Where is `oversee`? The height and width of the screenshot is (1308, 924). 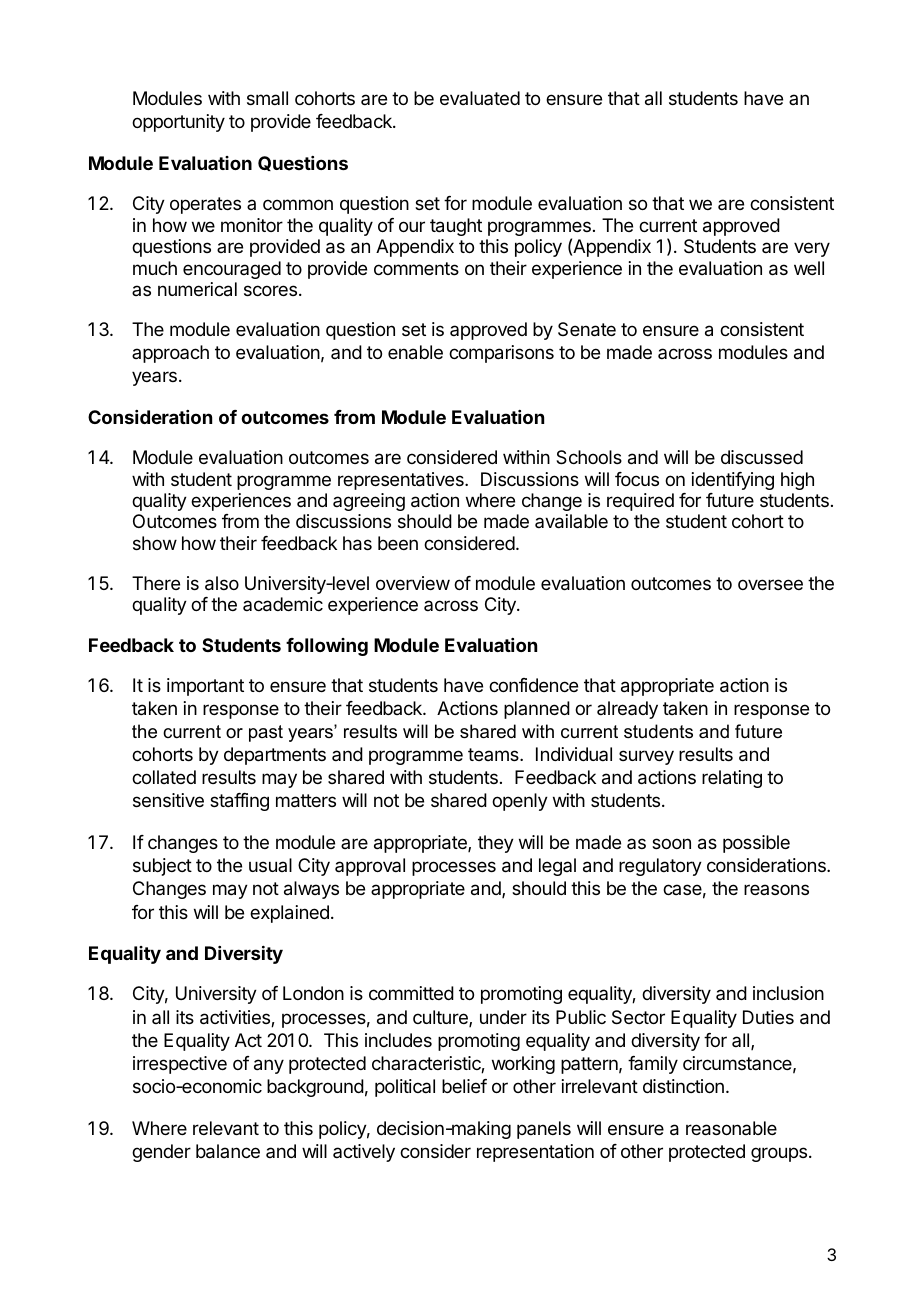 oversee is located at coordinates (770, 584).
